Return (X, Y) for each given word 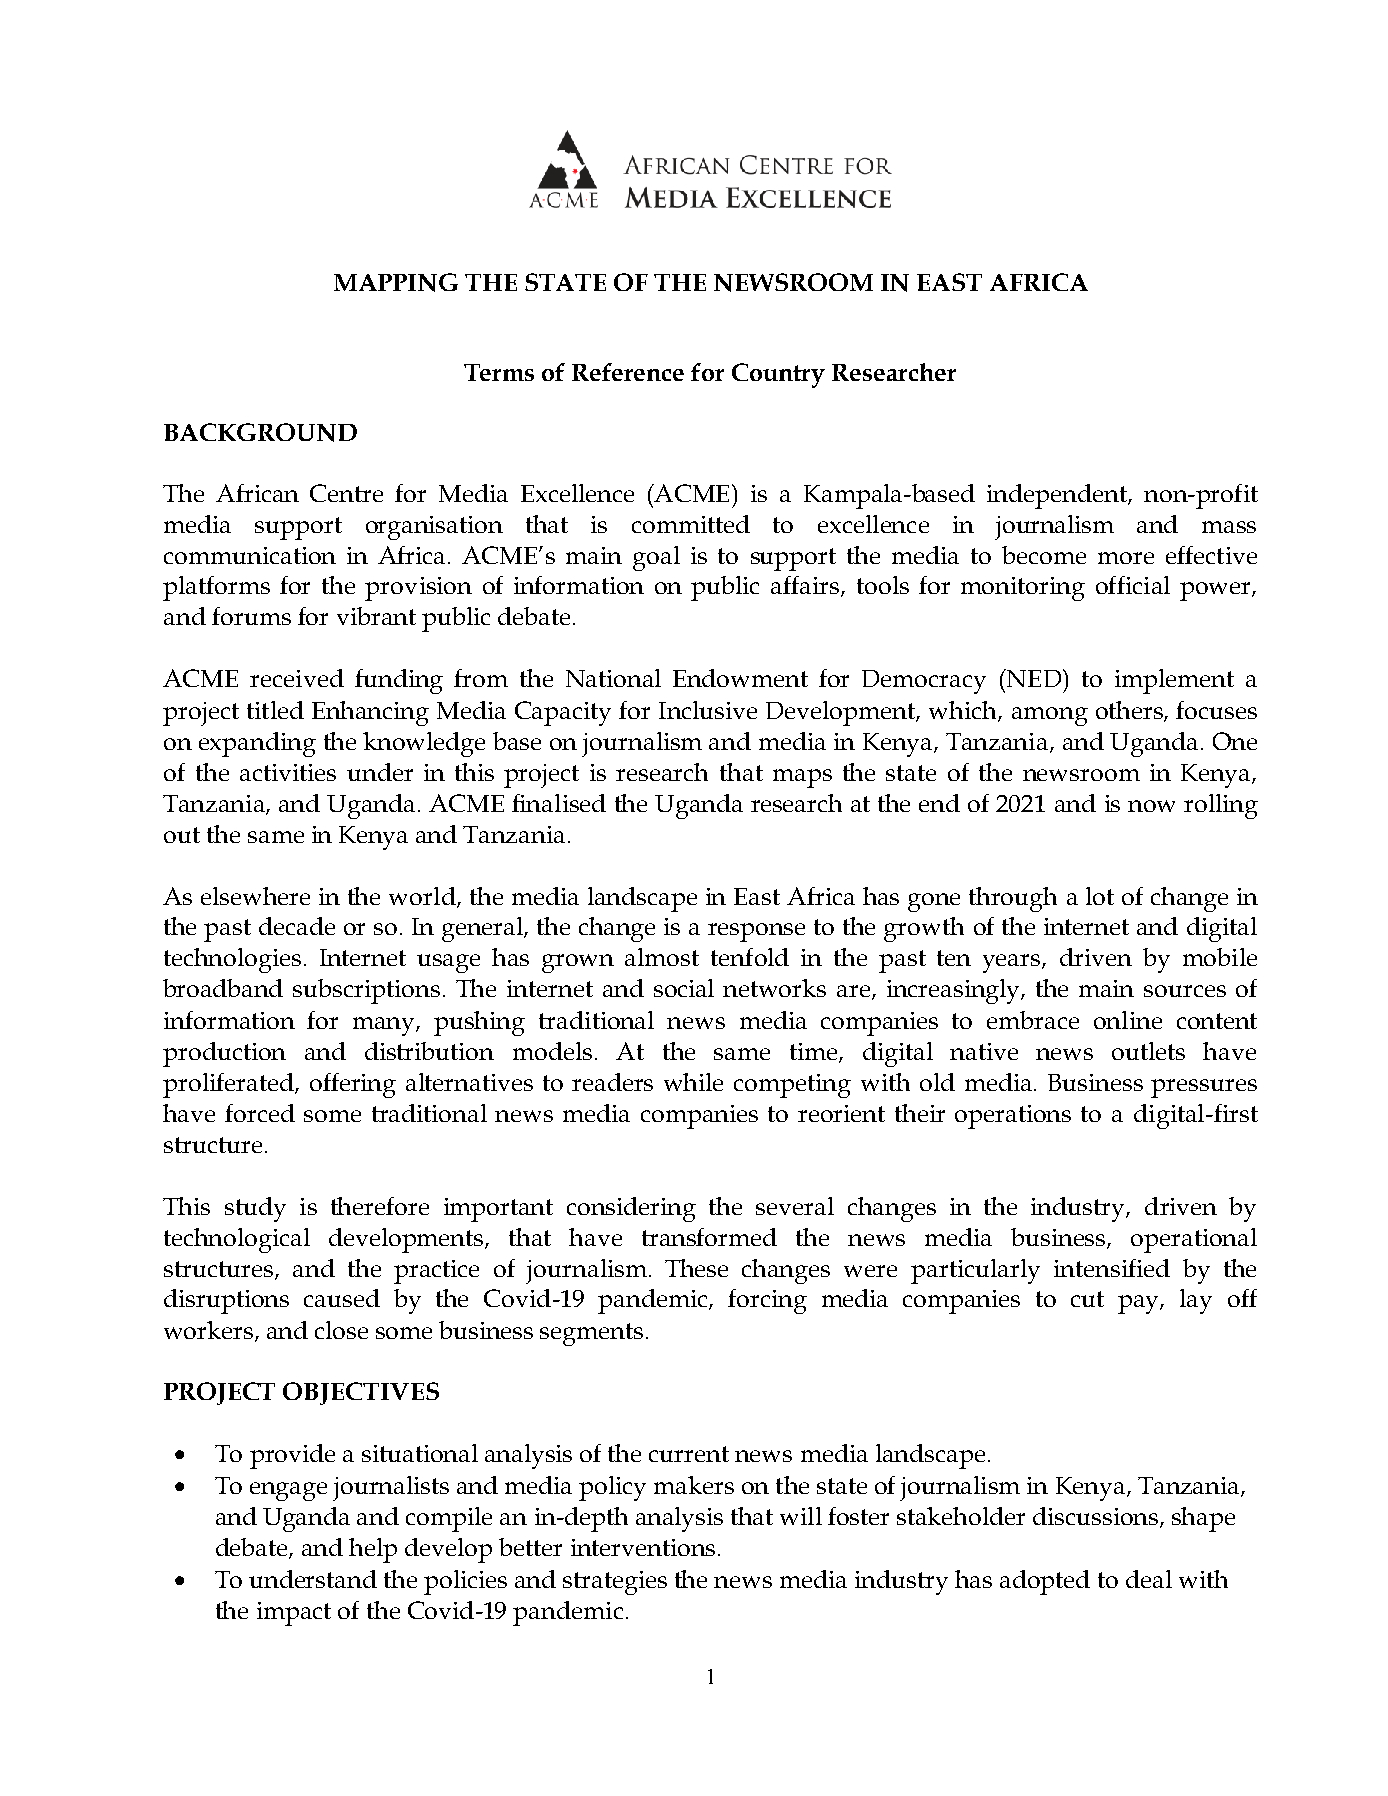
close (341, 1330)
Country (778, 375)
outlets (1148, 1051)
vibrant (376, 616)
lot (1100, 896)
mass (1229, 527)
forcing (767, 1301)
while (693, 1082)
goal (656, 558)
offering (353, 1085)
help (373, 1550)
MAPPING (396, 282)
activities (288, 772)
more (1126, 558)
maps (802, 778)
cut (1087, 1299)
